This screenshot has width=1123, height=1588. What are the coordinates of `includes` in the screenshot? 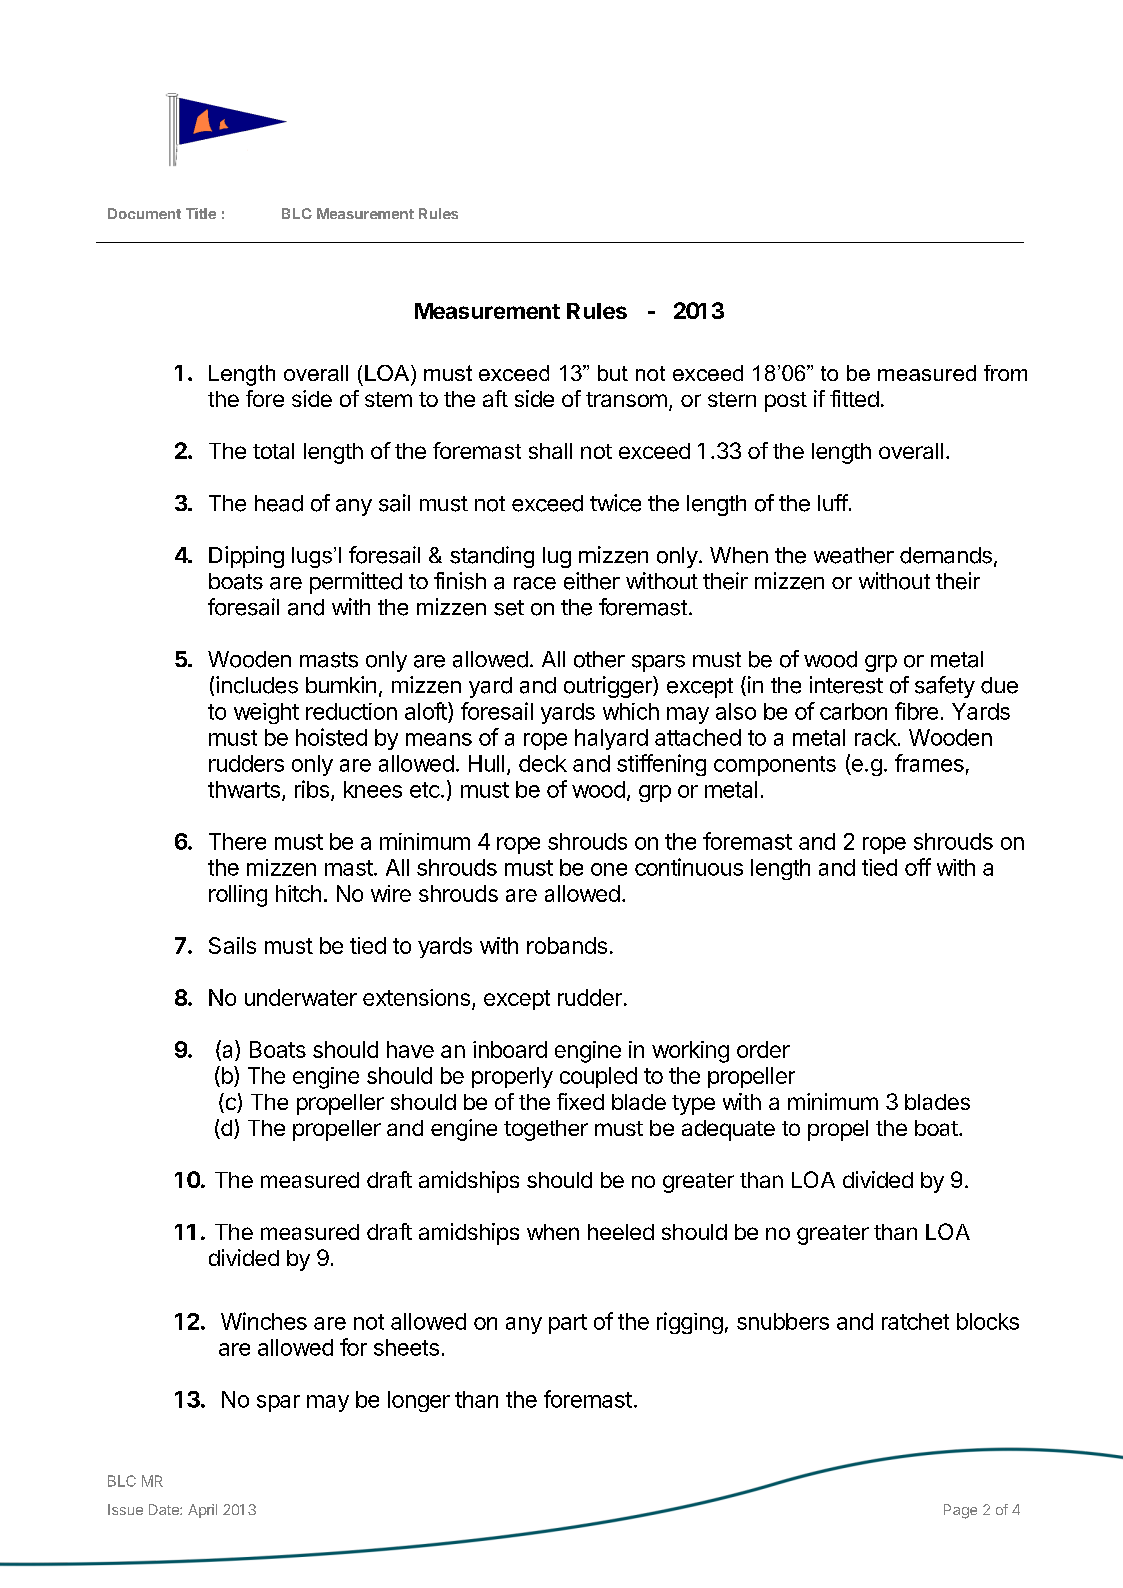 It's located at (257, 685).
